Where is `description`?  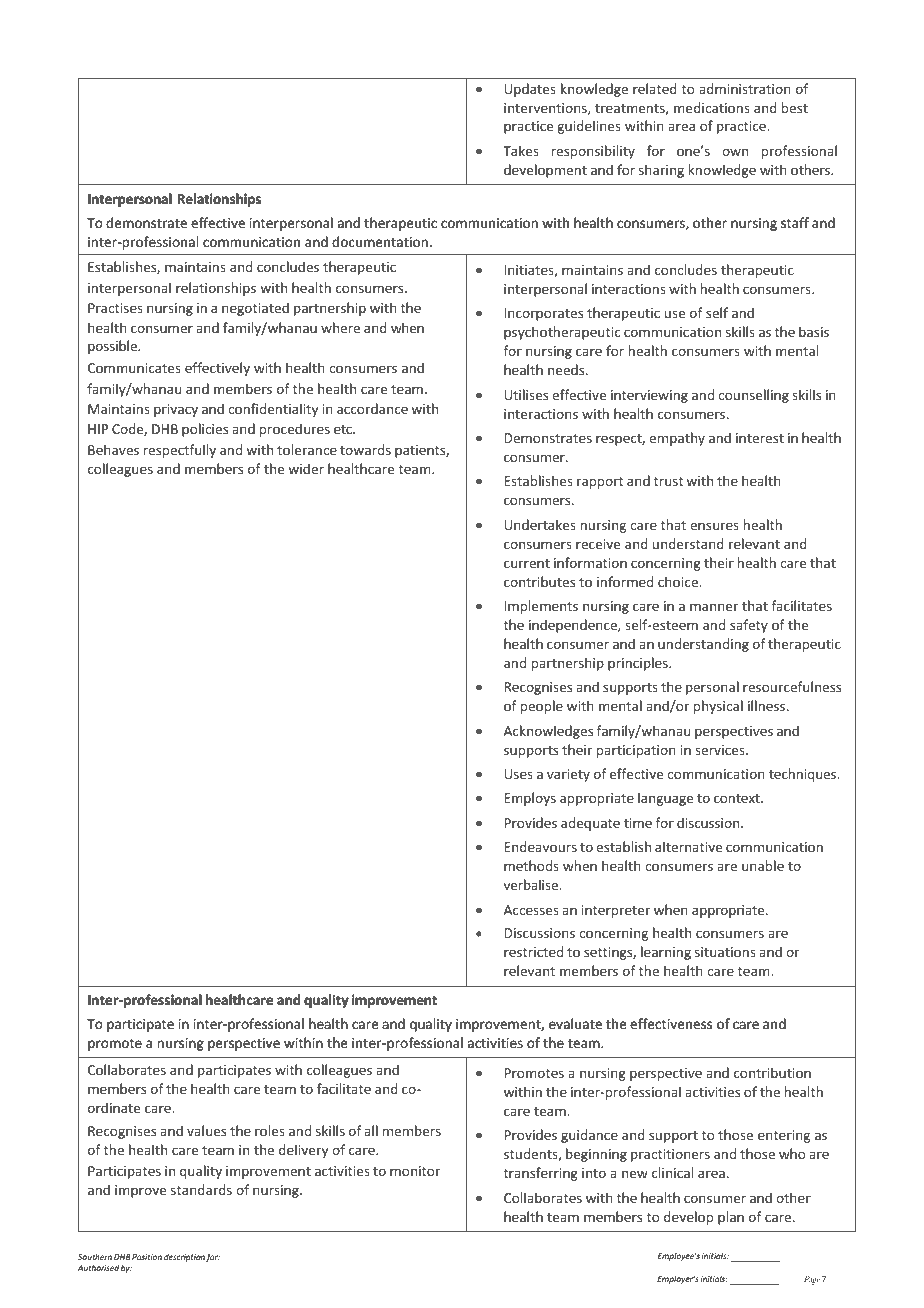 description is located at coordinates (184, 1258).
